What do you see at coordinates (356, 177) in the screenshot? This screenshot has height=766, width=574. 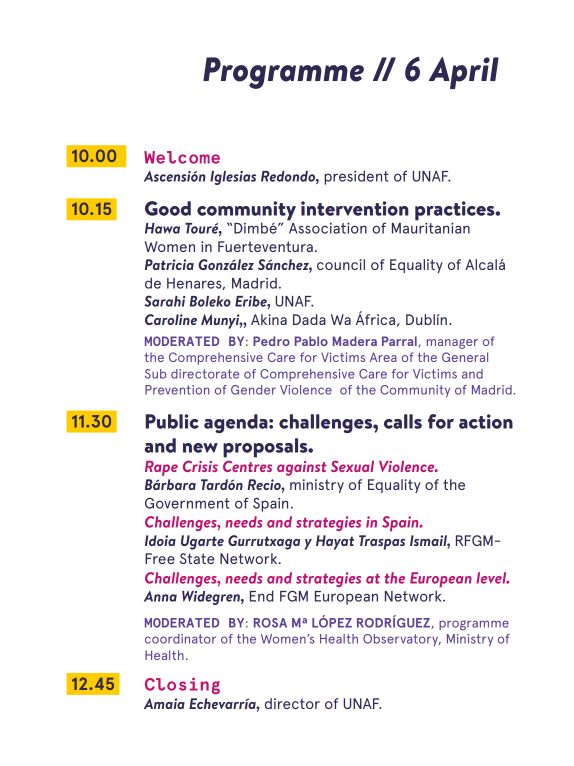 I see `president` at bounding box center [356, 177].
